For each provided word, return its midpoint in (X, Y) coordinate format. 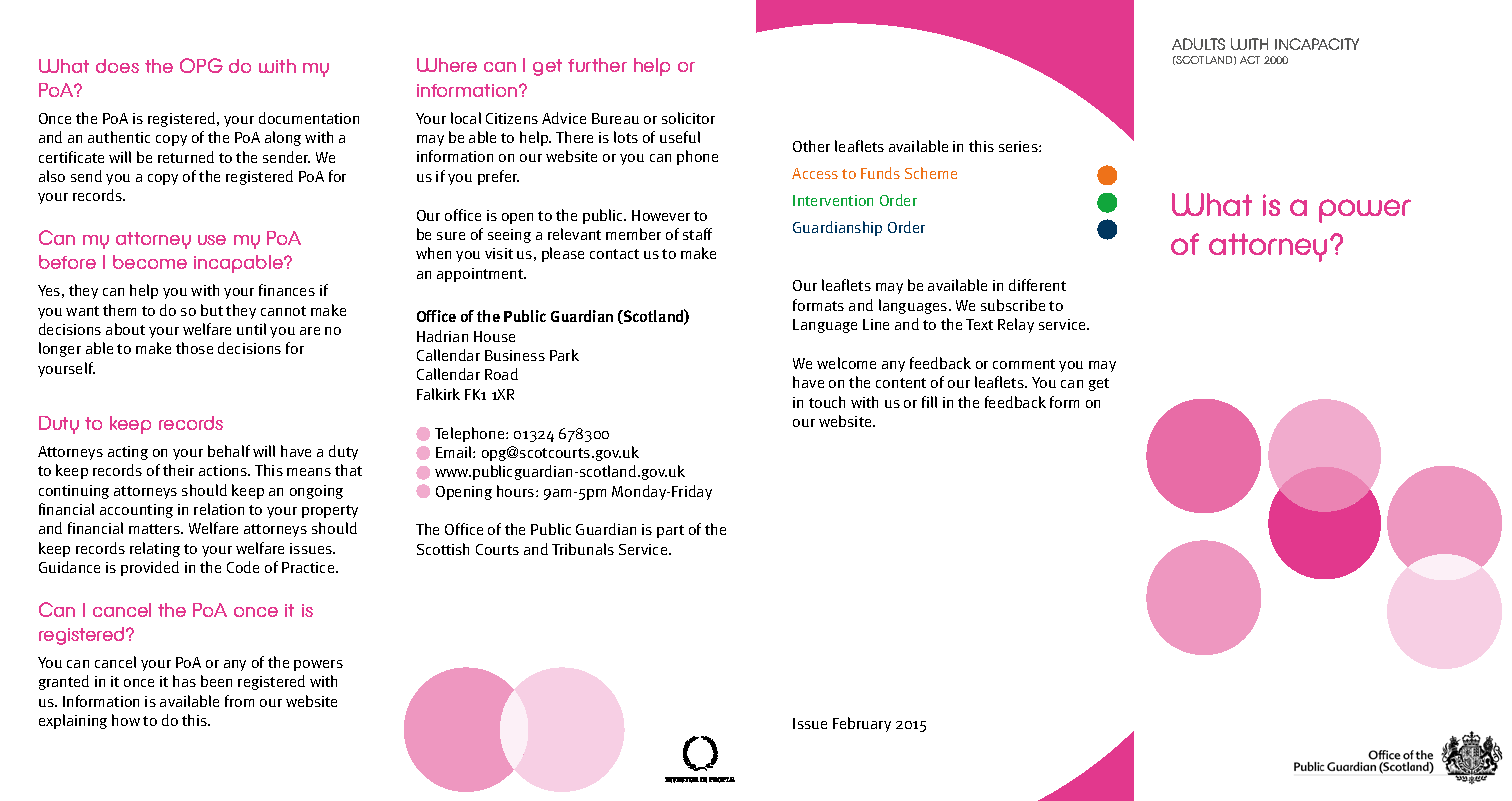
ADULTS (1198, 44)
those (194, 348)
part (670, 531)
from (239, 701)
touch (827, 402)
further (597, 65)
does (117, 66)
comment (1024, 364)
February (862, 724)
